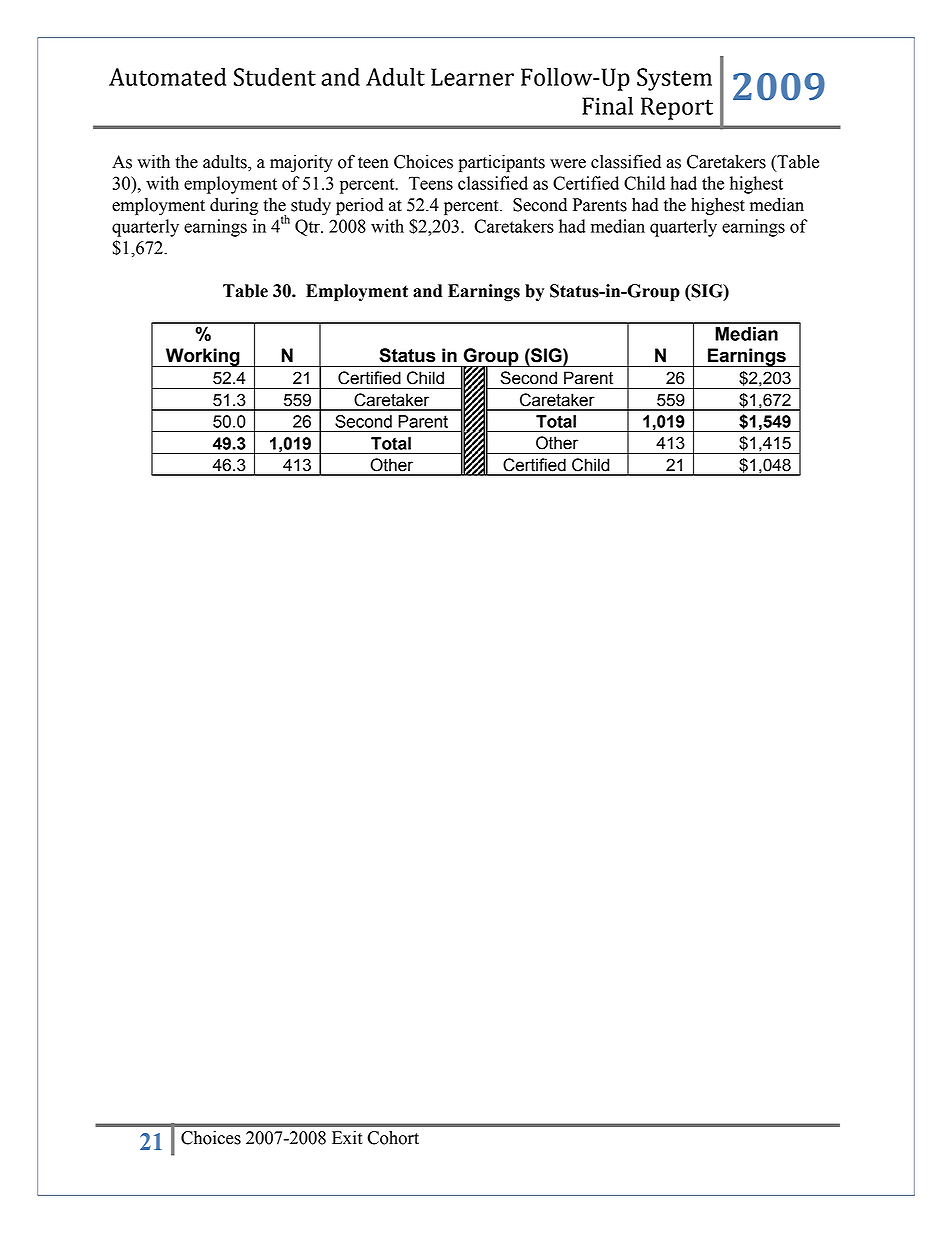 This document has width=952, height=1233. What do you see at coordinates (275, 77) in the document?
I see `Student` at bounding box center [275, 77].
